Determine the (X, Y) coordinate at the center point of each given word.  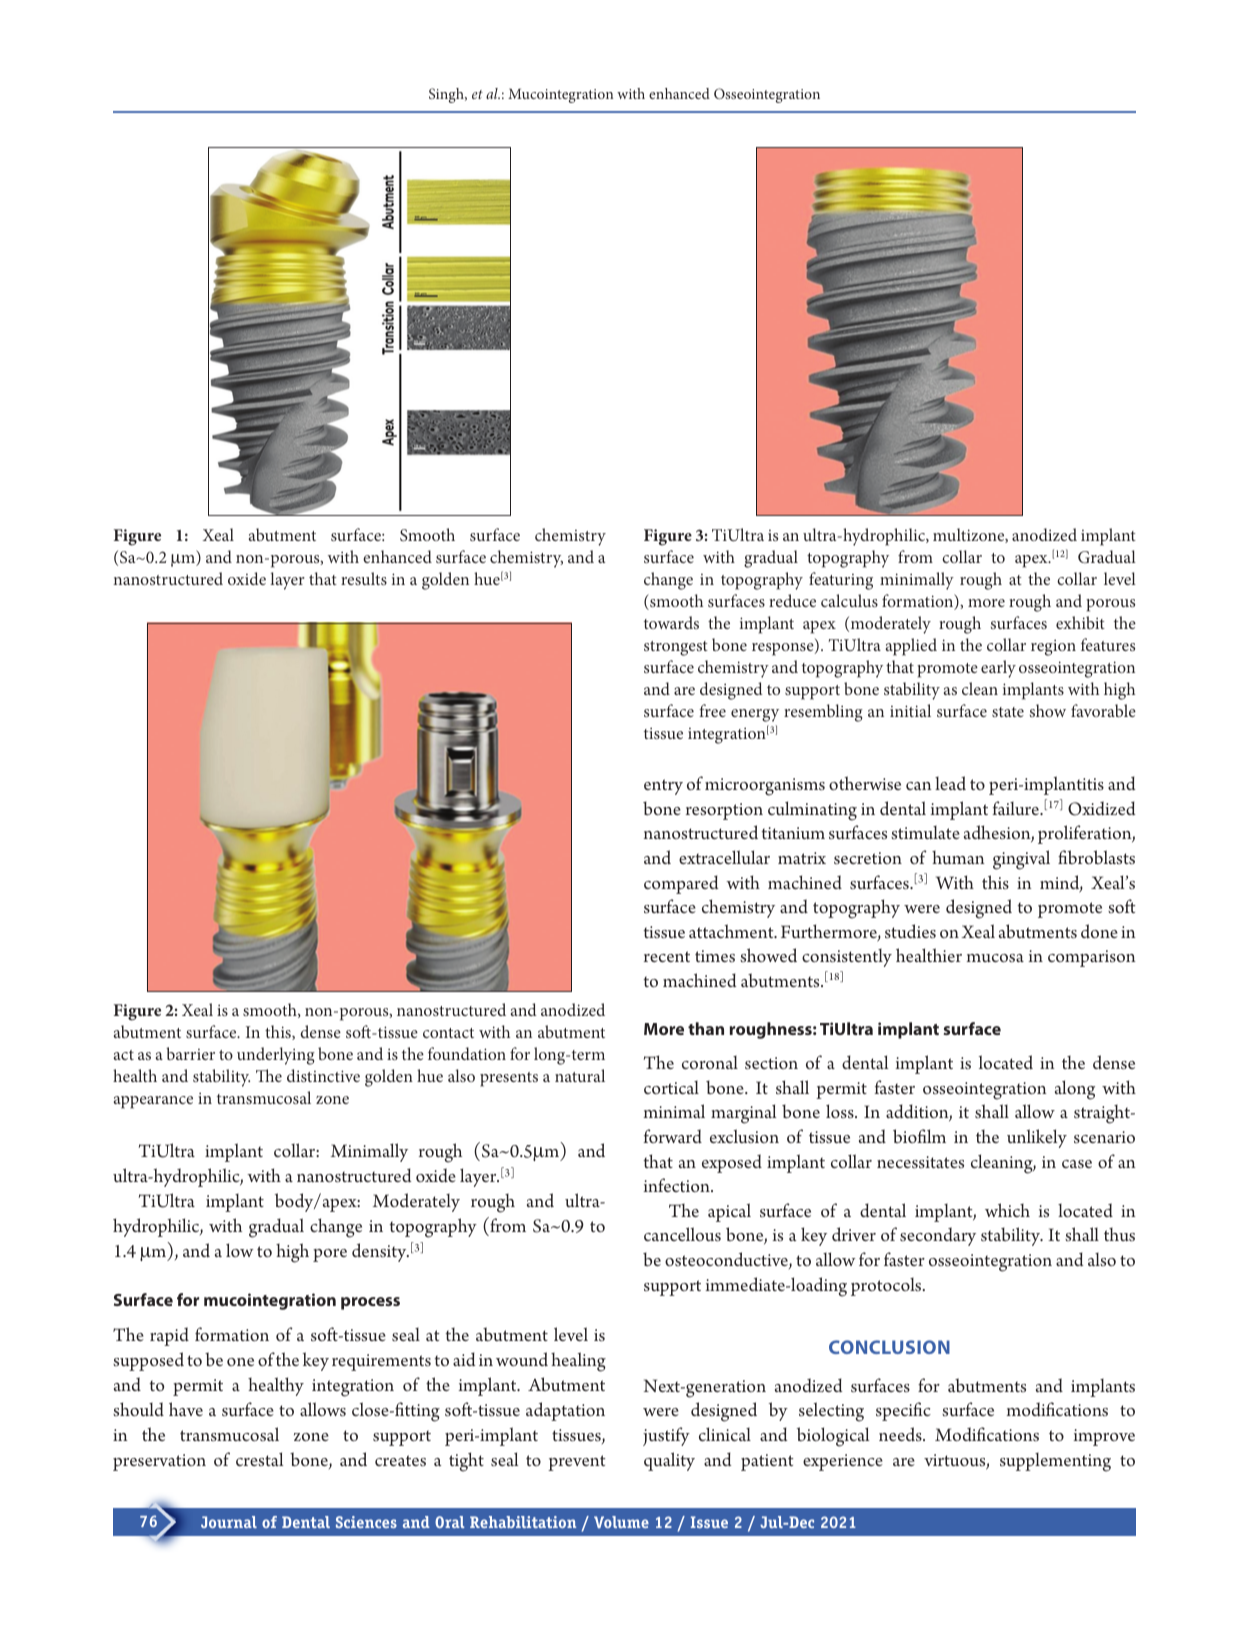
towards (671, 622)
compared (681, 884)
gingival (1021, 860)
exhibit (1080, 622)
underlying (276, 1056)
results (364, 578)
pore (330, 1255)
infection (678, 1185)
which (1007, 1210)
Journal (229, 1522)
